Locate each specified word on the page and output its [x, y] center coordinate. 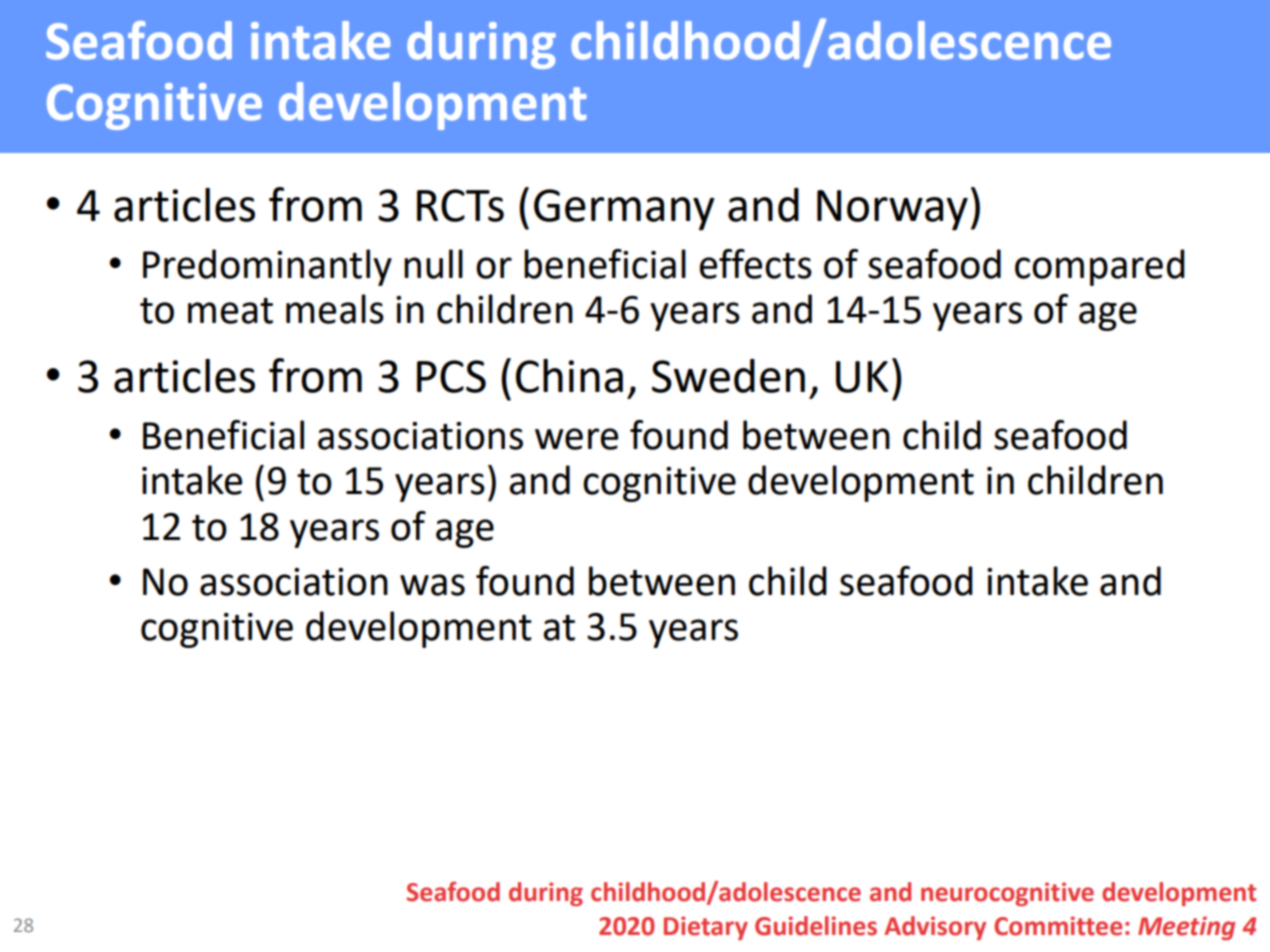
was [432, 585]
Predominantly [267, 267]
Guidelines [816, 926]
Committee [1058, 926]
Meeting [1186, 928]
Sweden [728, 376]
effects [756, 264]
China [569, 376]
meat [230, 311]
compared [1100, 267]
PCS [451, 376]
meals [335, 309]
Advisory [935, 928]
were [576, 439]
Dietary [706, 928]
